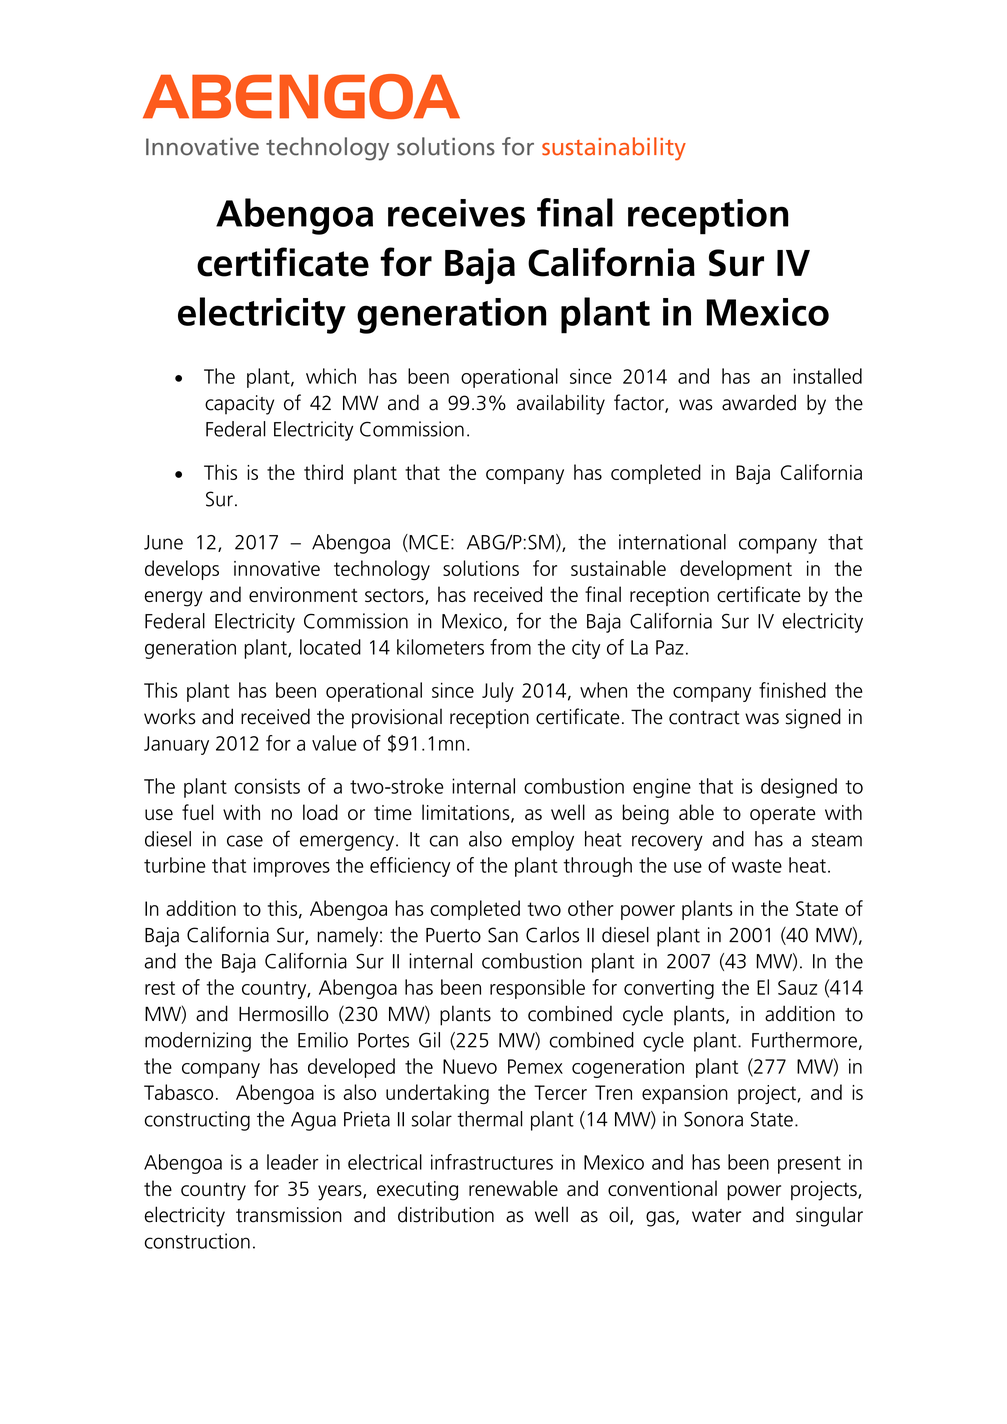  Describe the element at coordinates (289, 1215) in the screenshot. I see `transmission` at that location.
